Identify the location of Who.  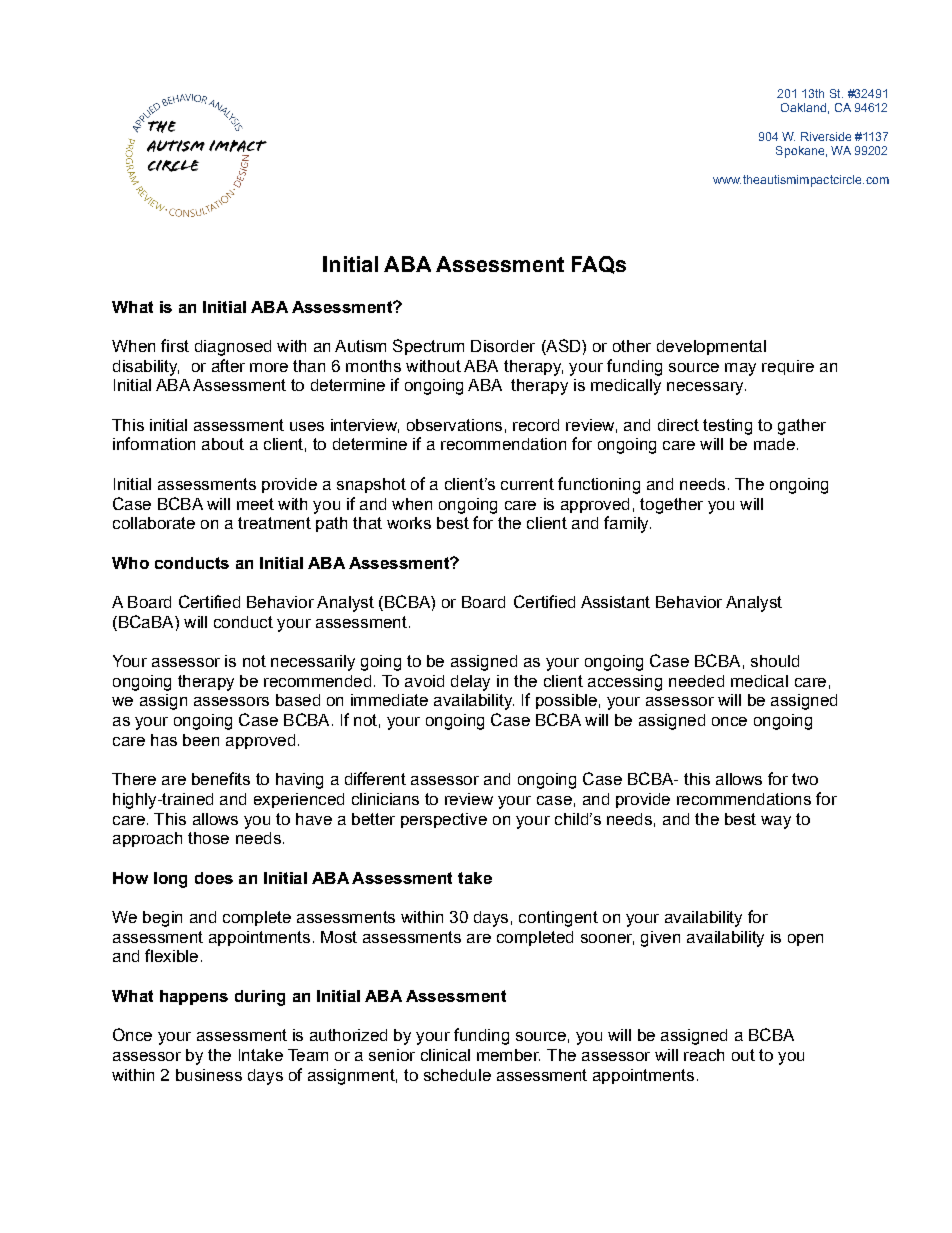
(130, 563).
